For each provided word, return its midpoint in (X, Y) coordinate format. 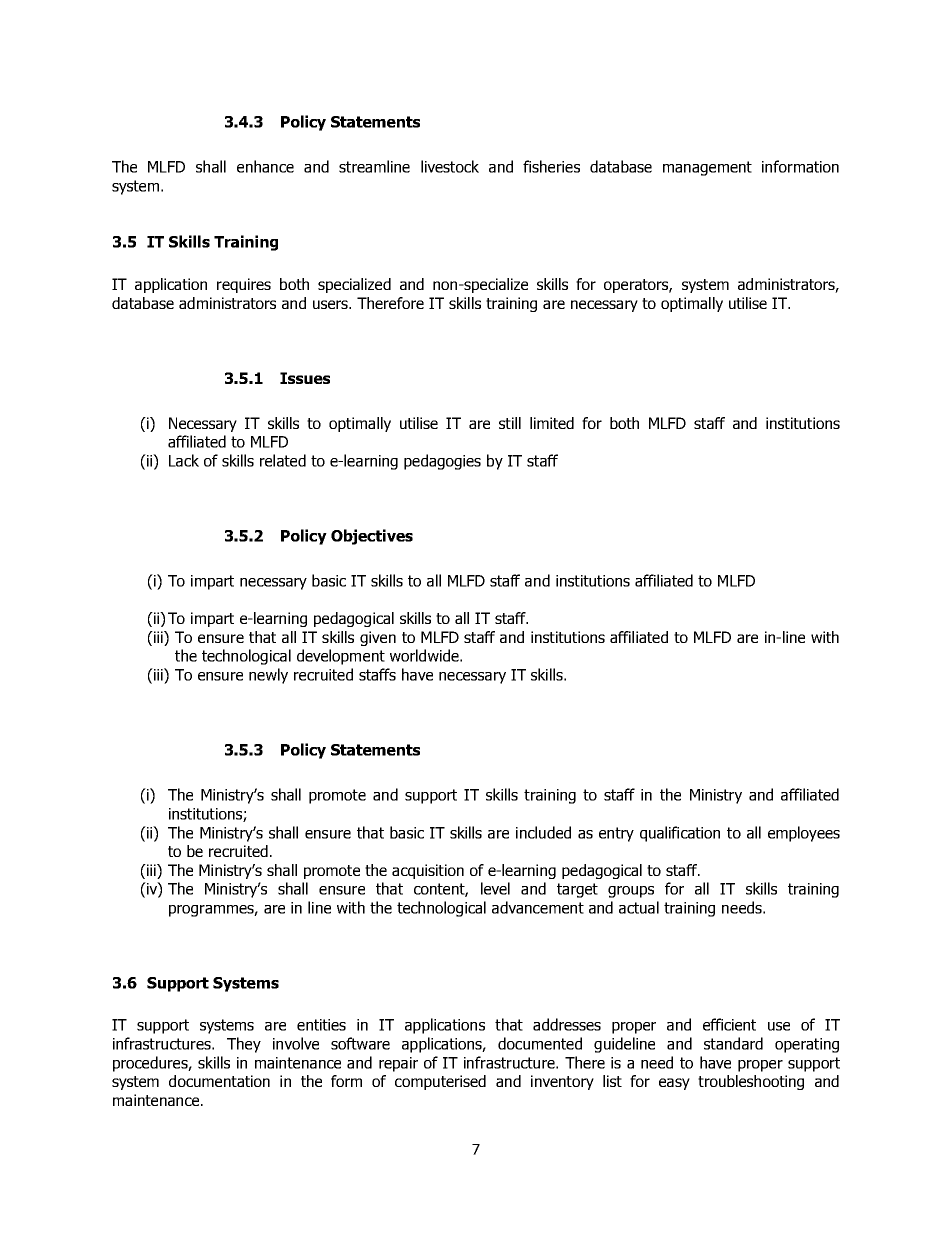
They (244, 1045)
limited (552, 423)
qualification (680, 834)
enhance (265, 166)
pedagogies (442, 462)
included (543, 832)
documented (540, 1043)
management (707, 168)
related (283, 460)
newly (268, 676)
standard (733, 1043)
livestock (450, 166)
